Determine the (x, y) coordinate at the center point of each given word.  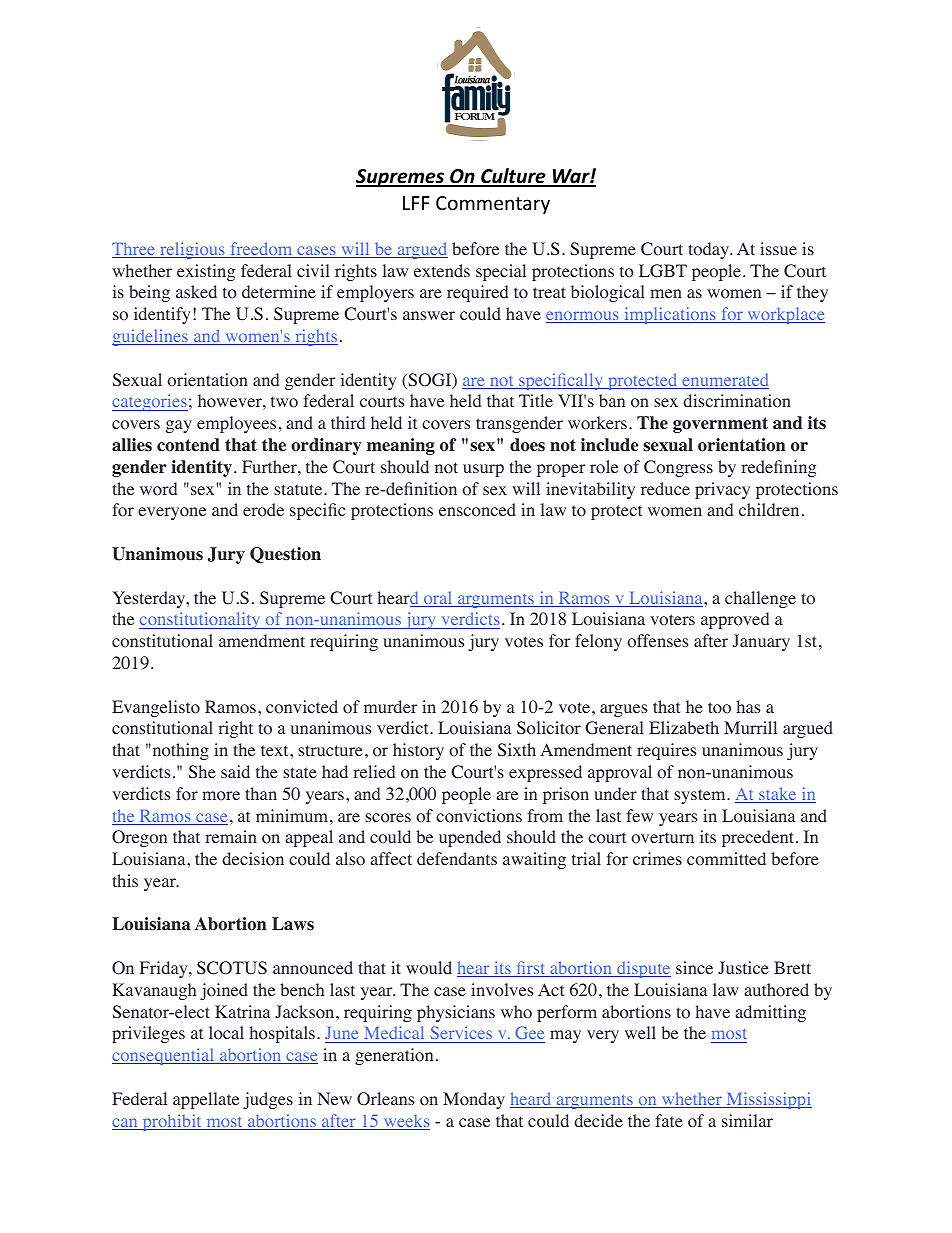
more (221, 796)
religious (192, 250)
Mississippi (768, 1100)
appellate (206, 1100)
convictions (479, 816)
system (701, 796)
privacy (722, 490)
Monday (474, 1100)
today (710, 250)
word (158, 489)
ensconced (477, 510)
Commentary (493, 205)
